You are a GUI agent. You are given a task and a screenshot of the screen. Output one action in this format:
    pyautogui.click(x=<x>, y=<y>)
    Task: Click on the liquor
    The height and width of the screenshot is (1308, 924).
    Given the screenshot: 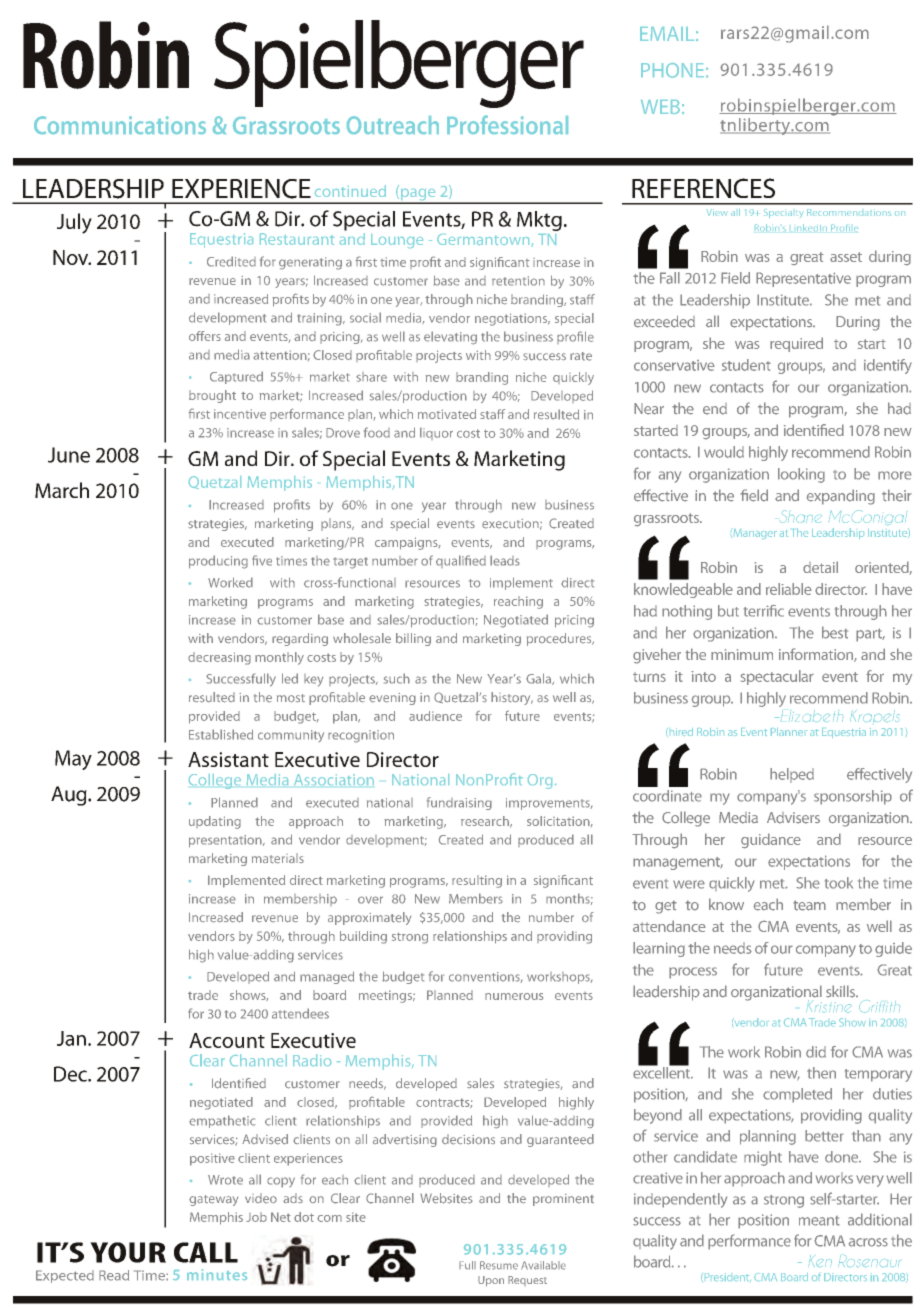 What is the action you would take?
    pyautogui.click(x=436, y=433)
